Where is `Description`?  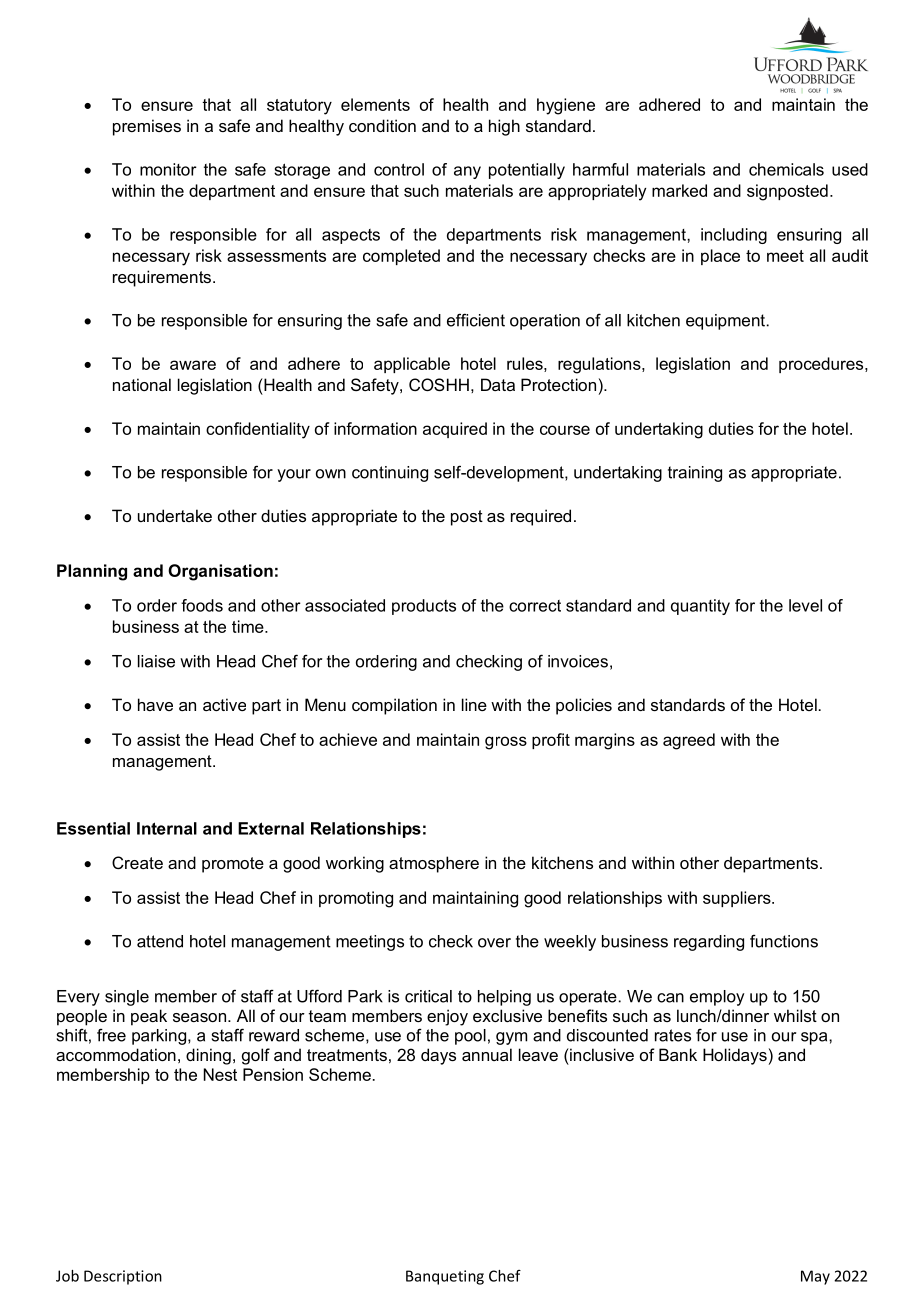 Description is located at coordinates (123, 1277).
